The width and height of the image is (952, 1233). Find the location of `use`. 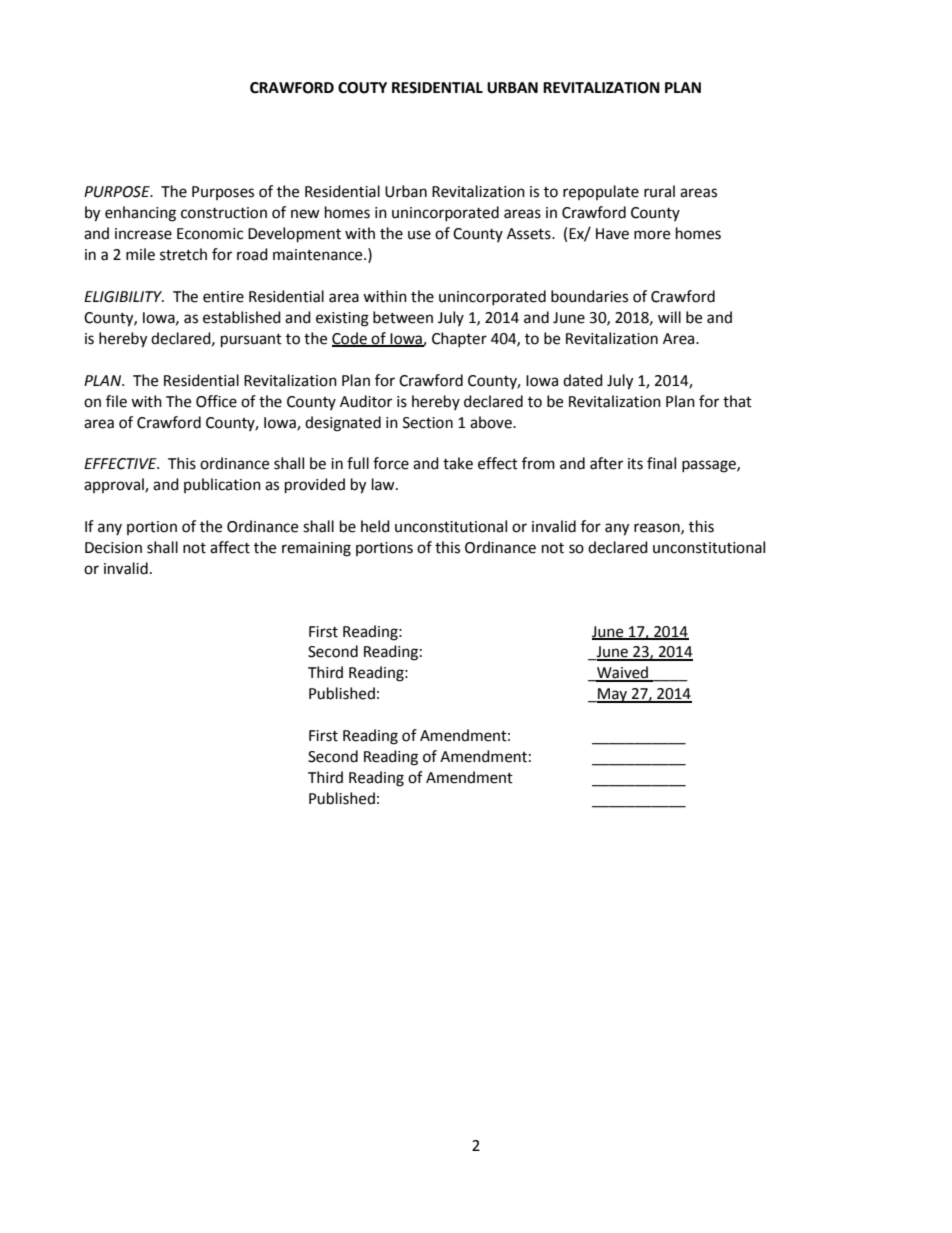

use is located at coordinates (419, 235).
